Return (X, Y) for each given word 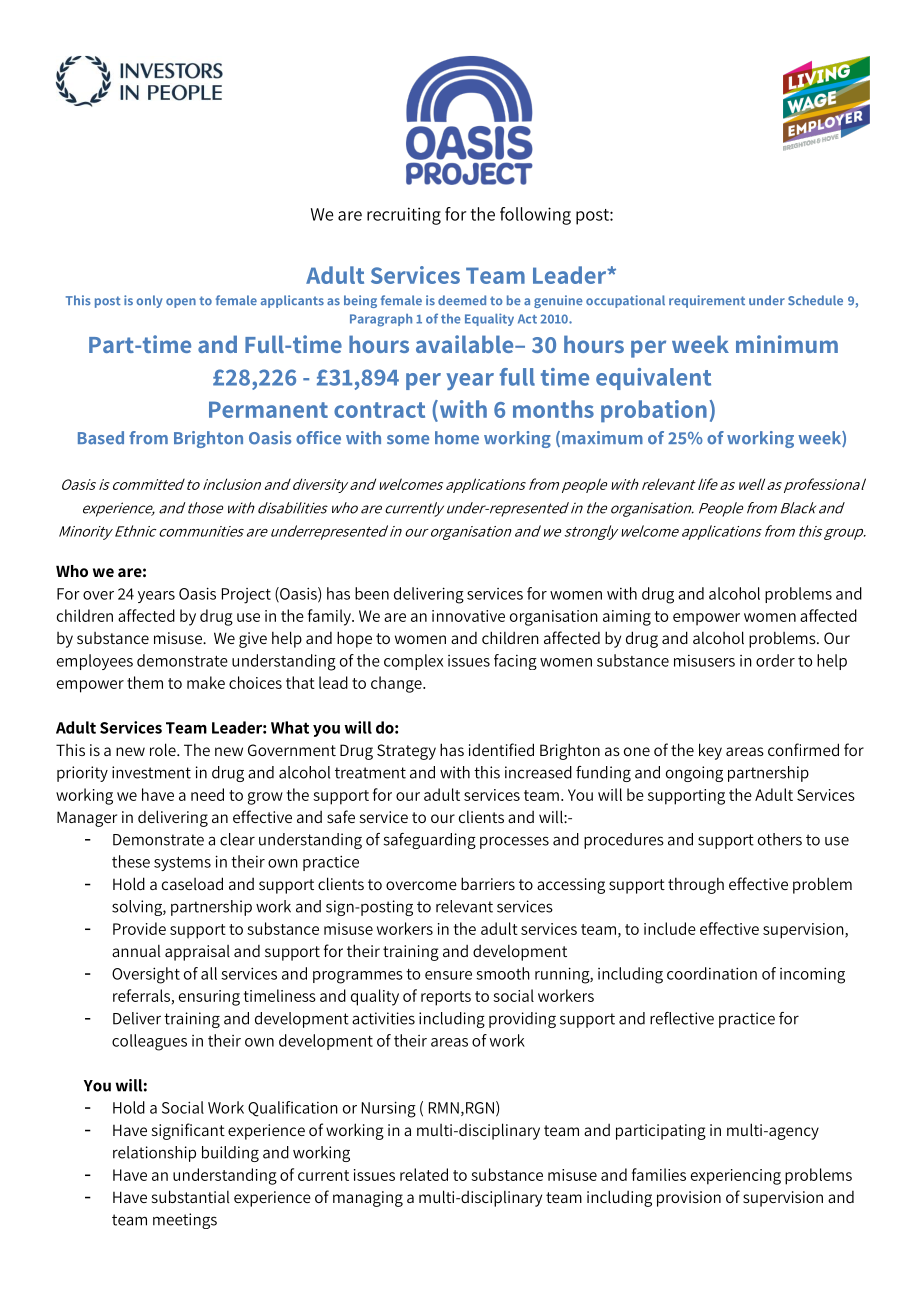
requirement (707, 301)
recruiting (404, 216)
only (149, 301)
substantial (190, 1196)
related (424, 1174)
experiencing (736, 1177)
